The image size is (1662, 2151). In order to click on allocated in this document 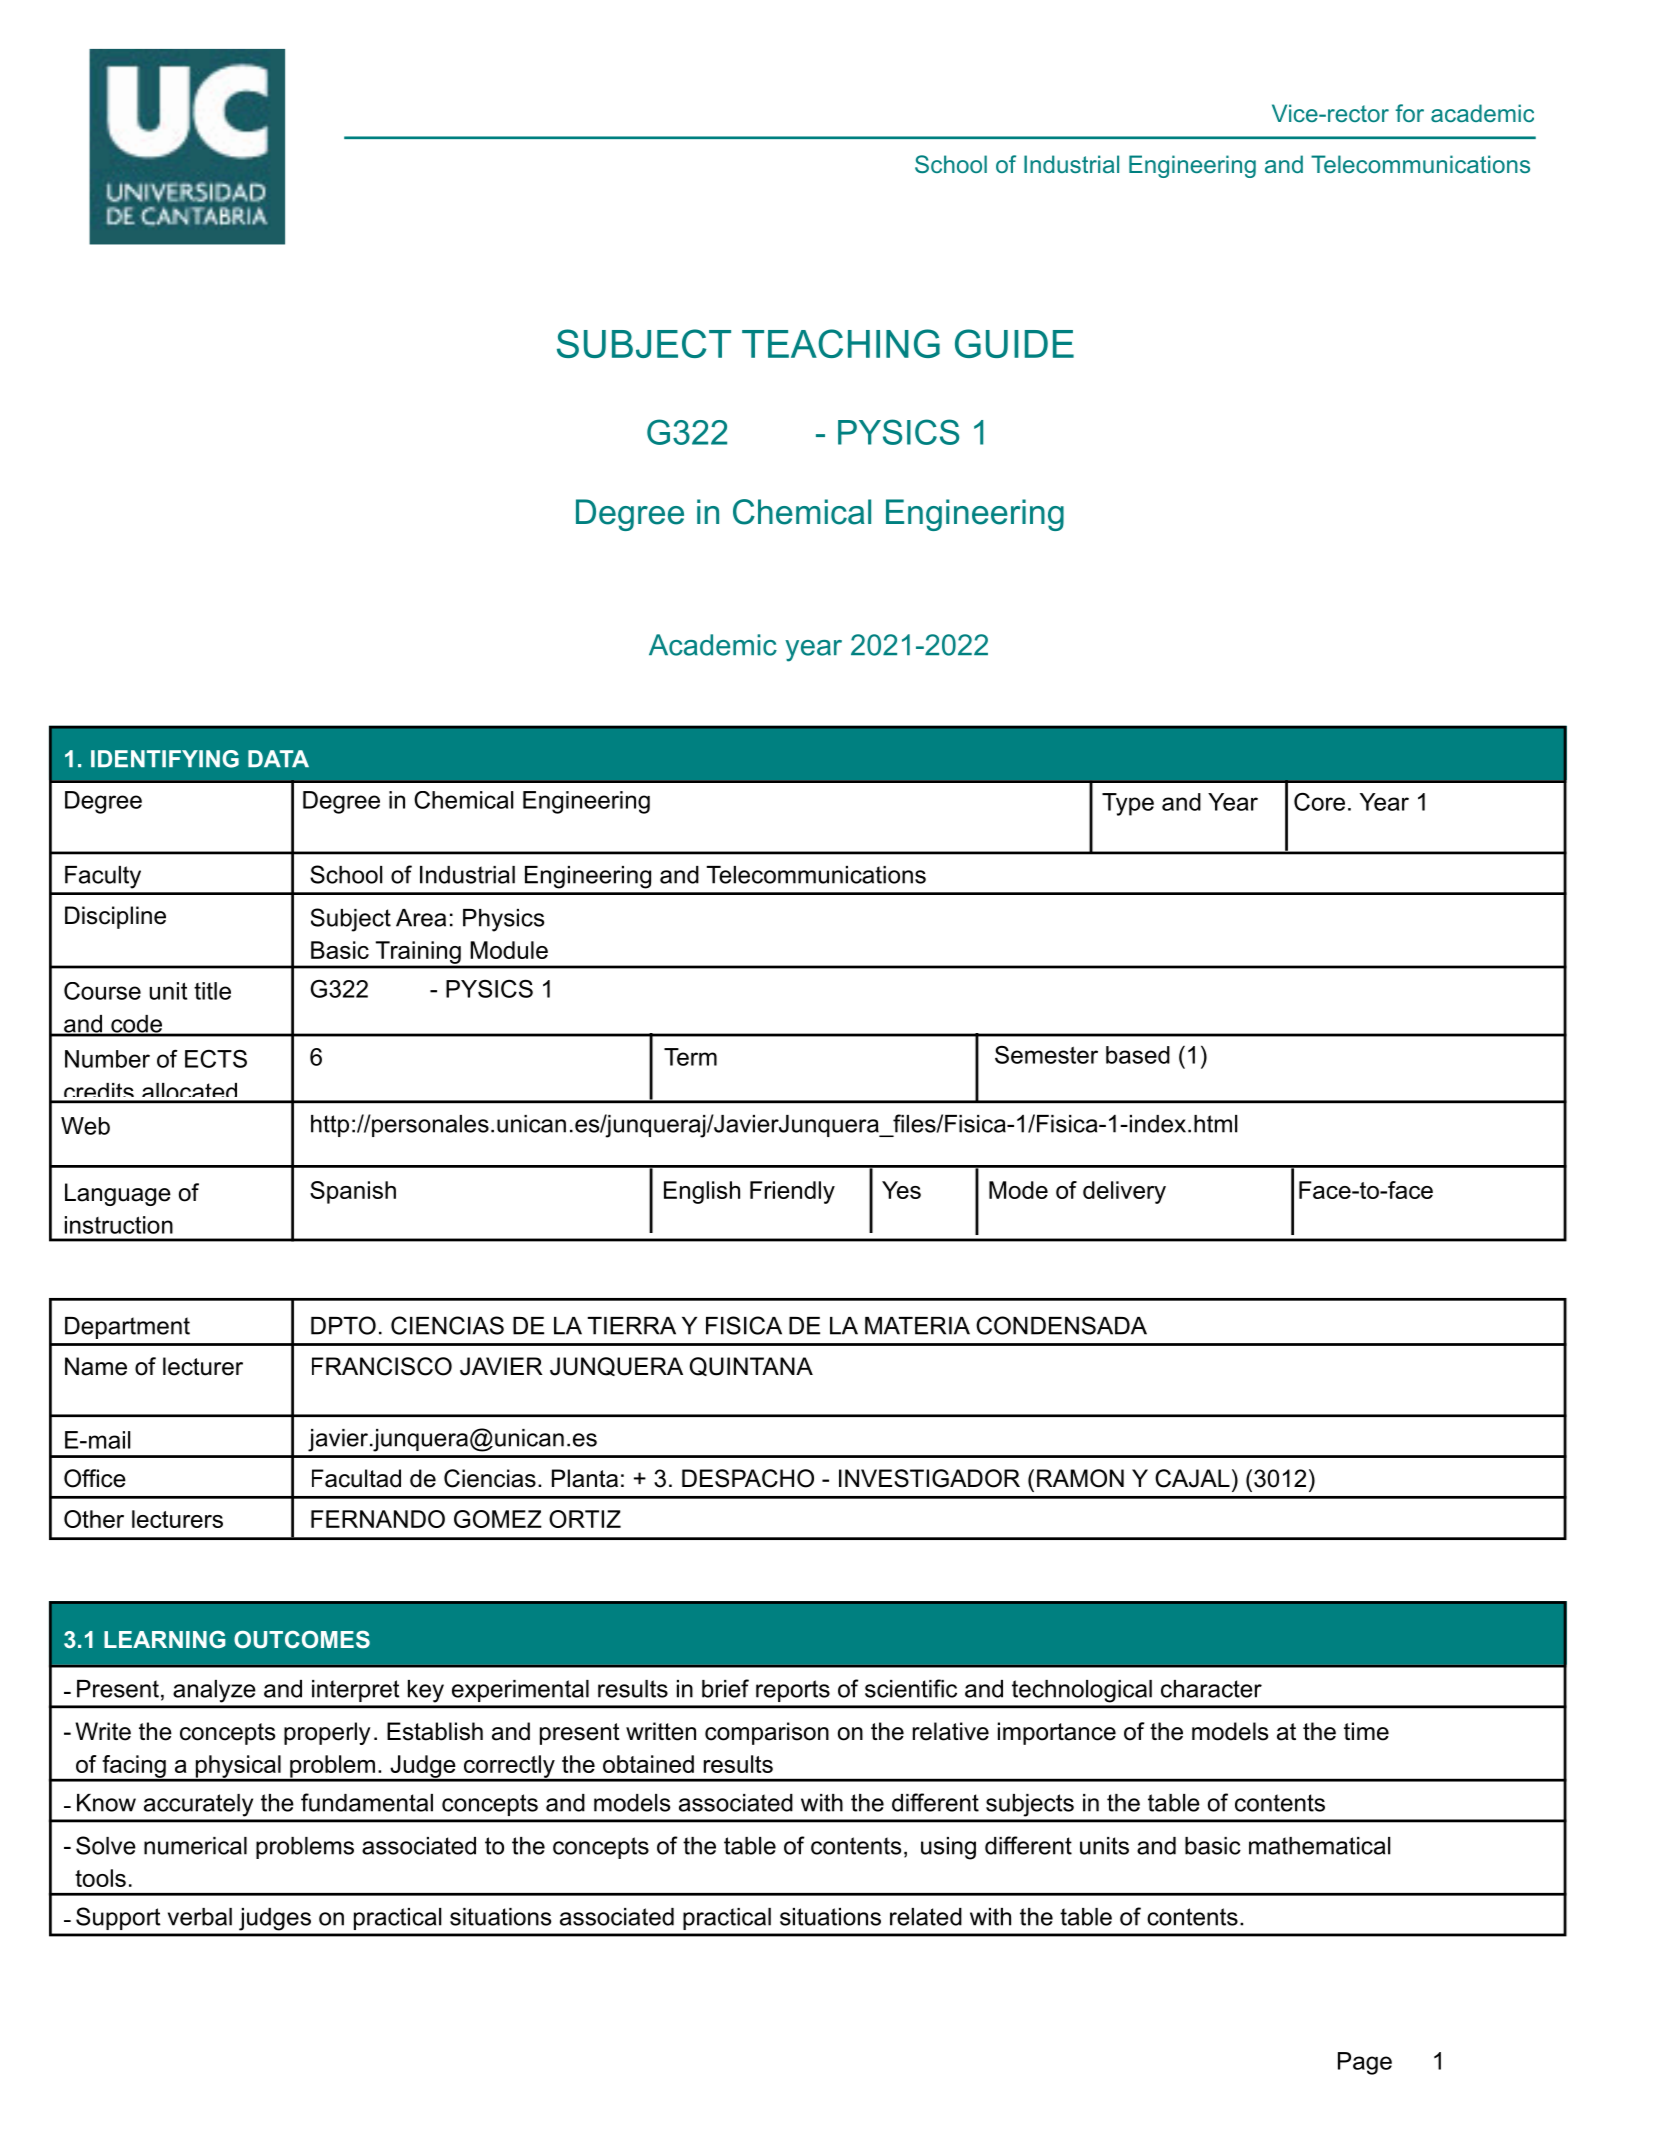, I will do `click(189, 1093)`.
